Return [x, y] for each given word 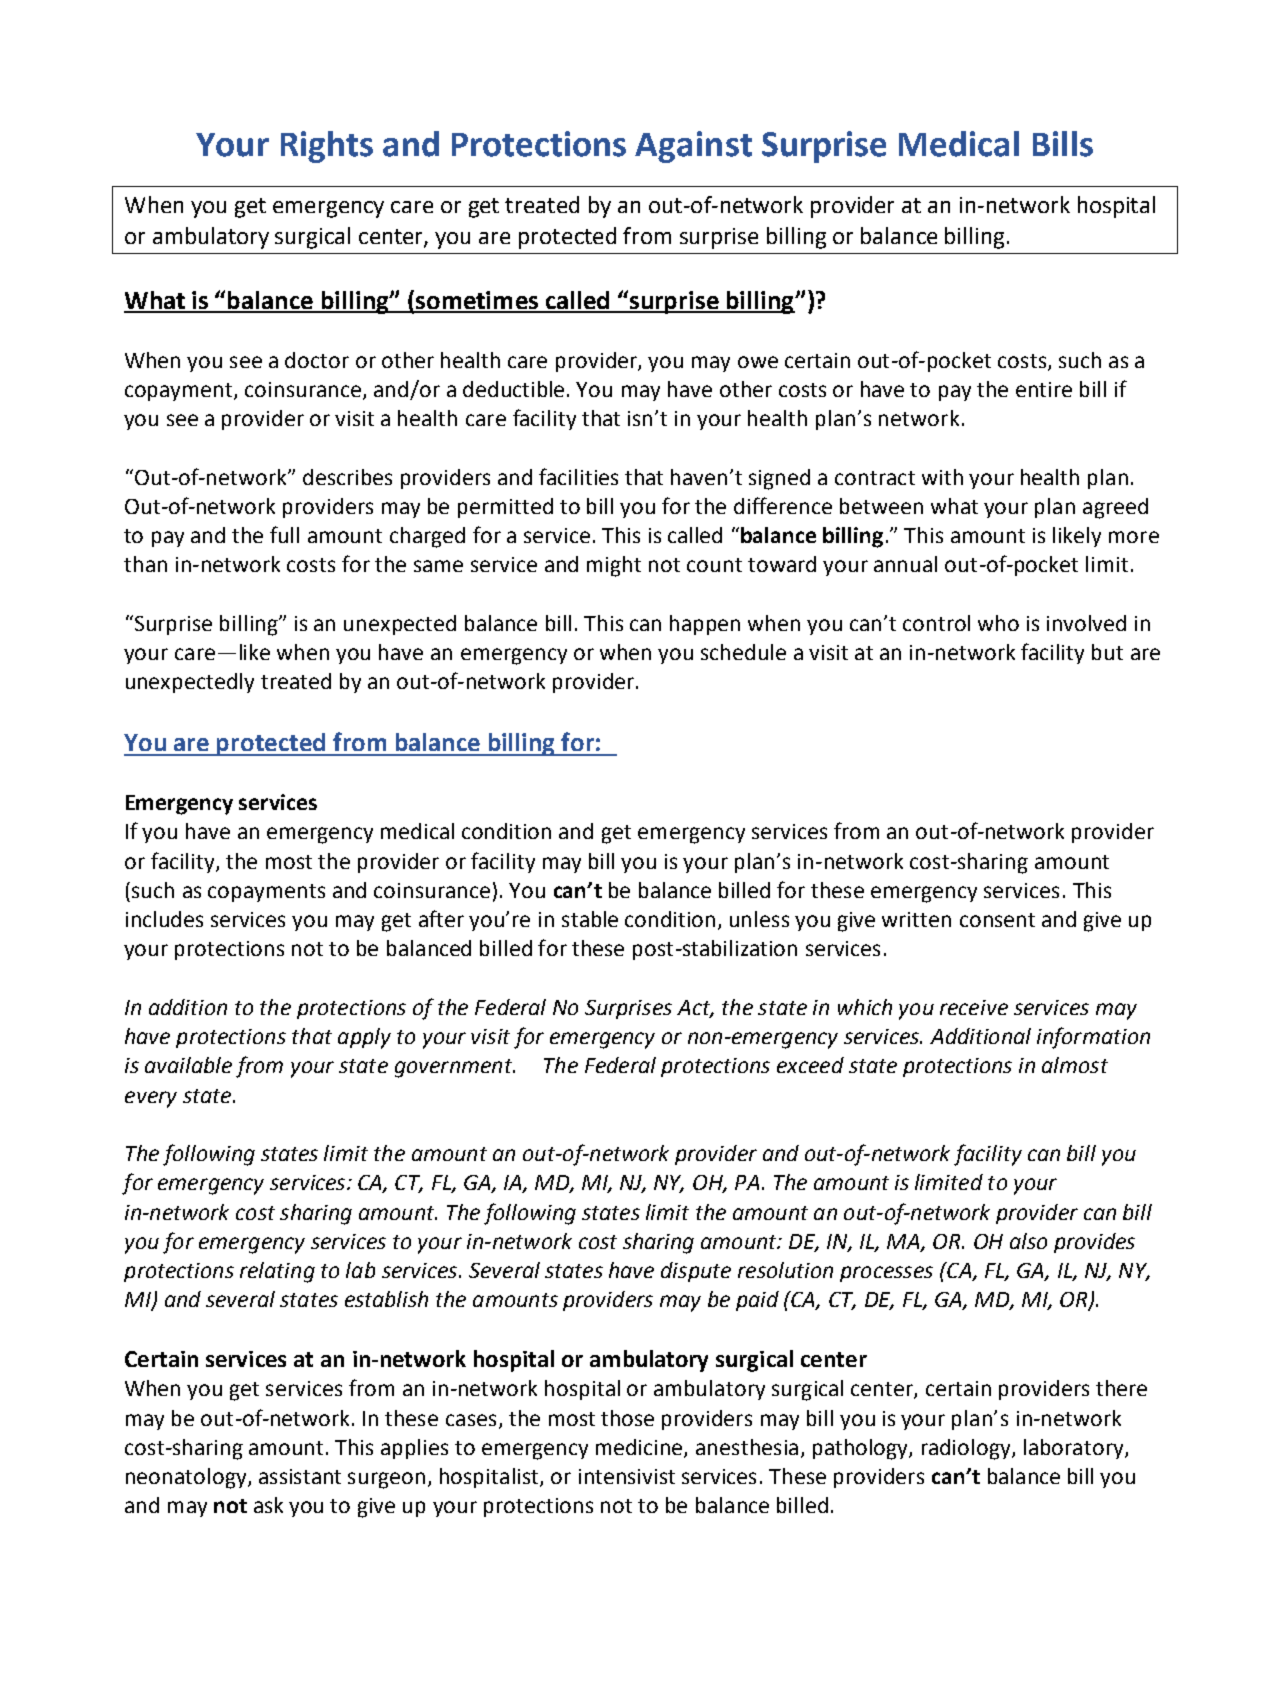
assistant [300, 1476]
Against [693, 147]
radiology [967, 1449]
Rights [327, 147]
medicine [640, 1448]
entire [1044, 389]
